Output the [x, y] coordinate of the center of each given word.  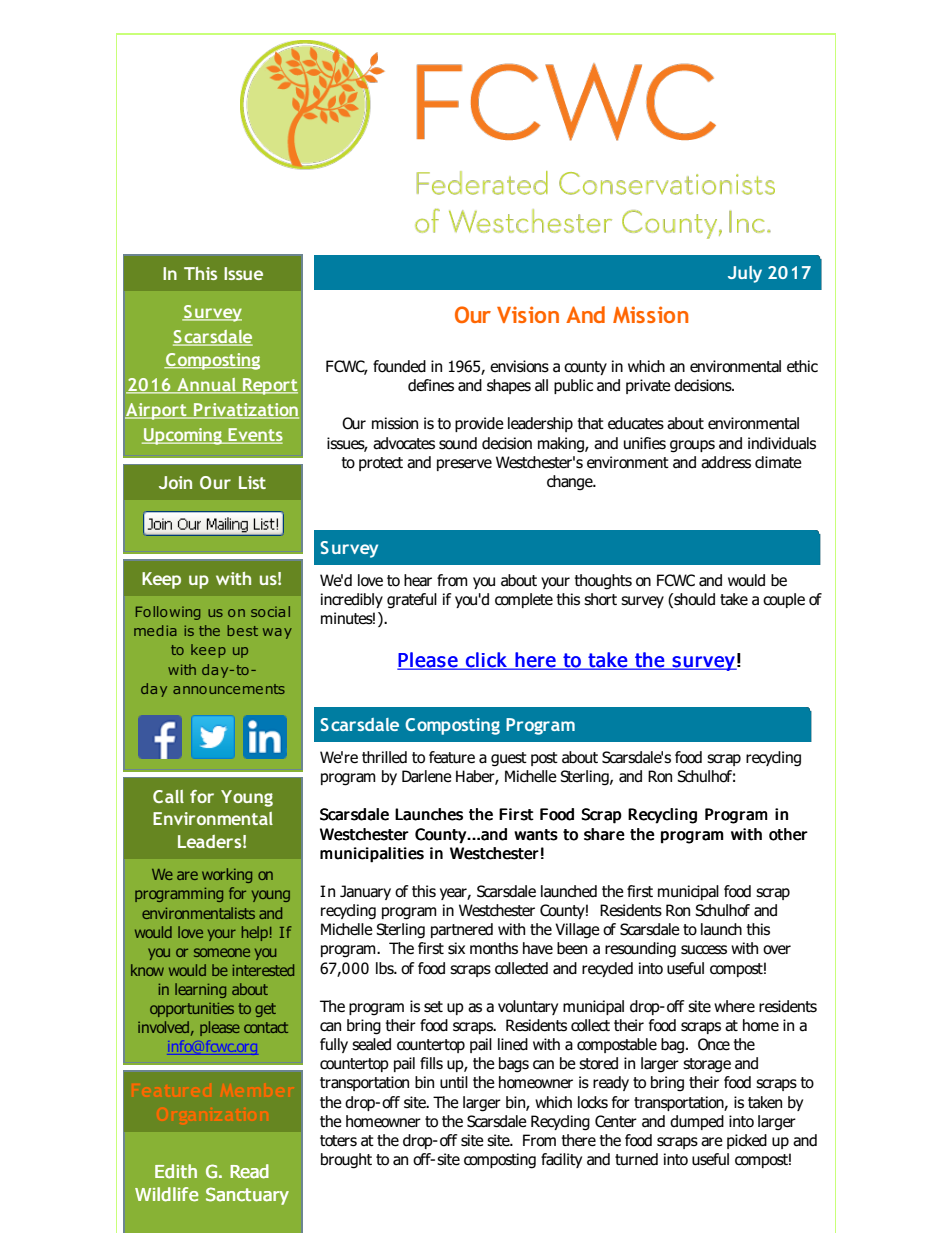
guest [509, 759]
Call [168, 796]
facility [561, 1160]
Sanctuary [247, 1196]
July [745, 274]
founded [399, 366]
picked [747, 1141]
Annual [206, 386]
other [788, 834]
